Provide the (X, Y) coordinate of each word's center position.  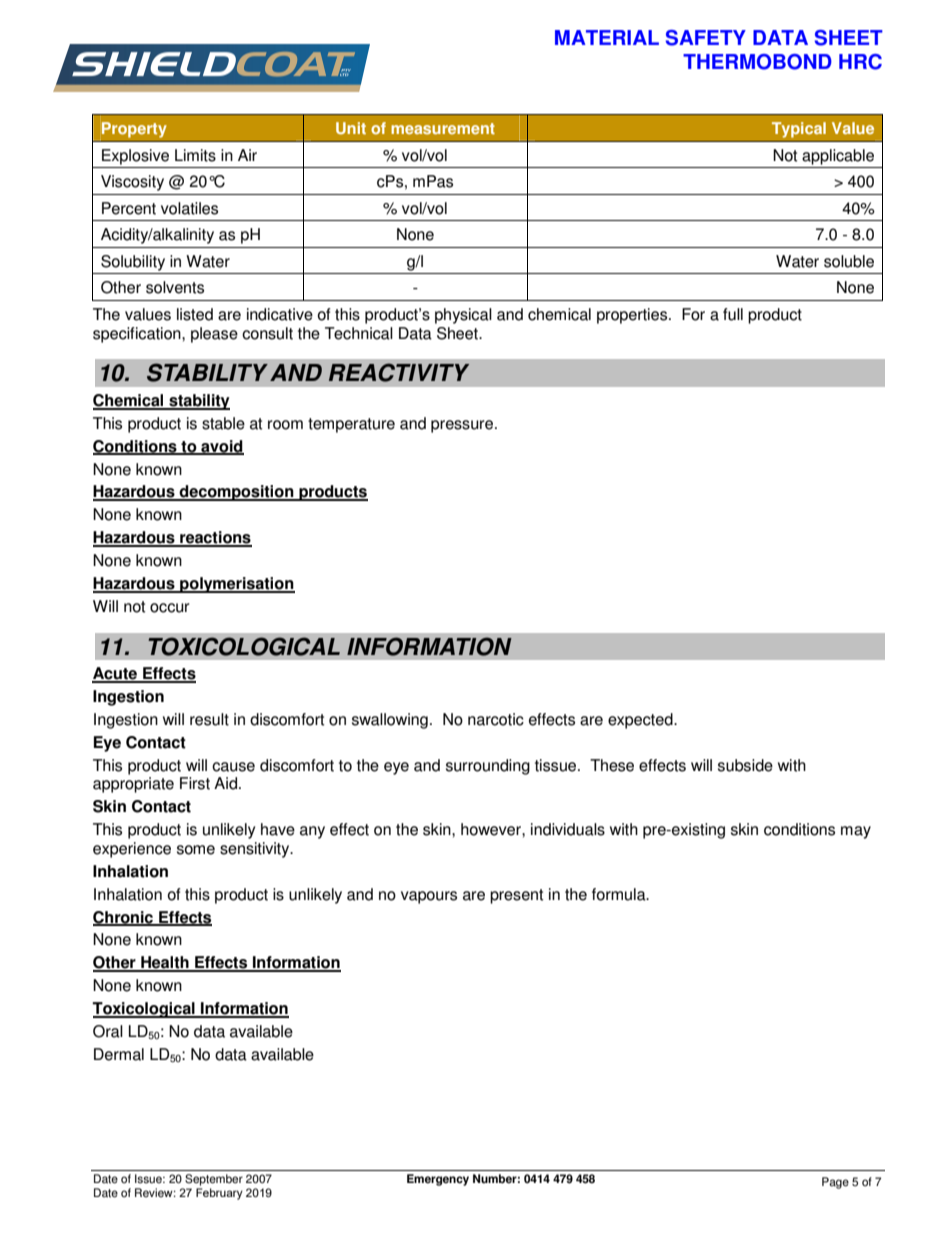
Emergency (438, 1180)
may (856, 832)
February (219, 1194)
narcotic (496, 719)
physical (463, 316)
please (214, 335)
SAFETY (706, 38)
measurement (443, 129)
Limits (195, 155)
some (196, 850)
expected (641, 721)
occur (170, 608)
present (516, 896)
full (733, 314)
